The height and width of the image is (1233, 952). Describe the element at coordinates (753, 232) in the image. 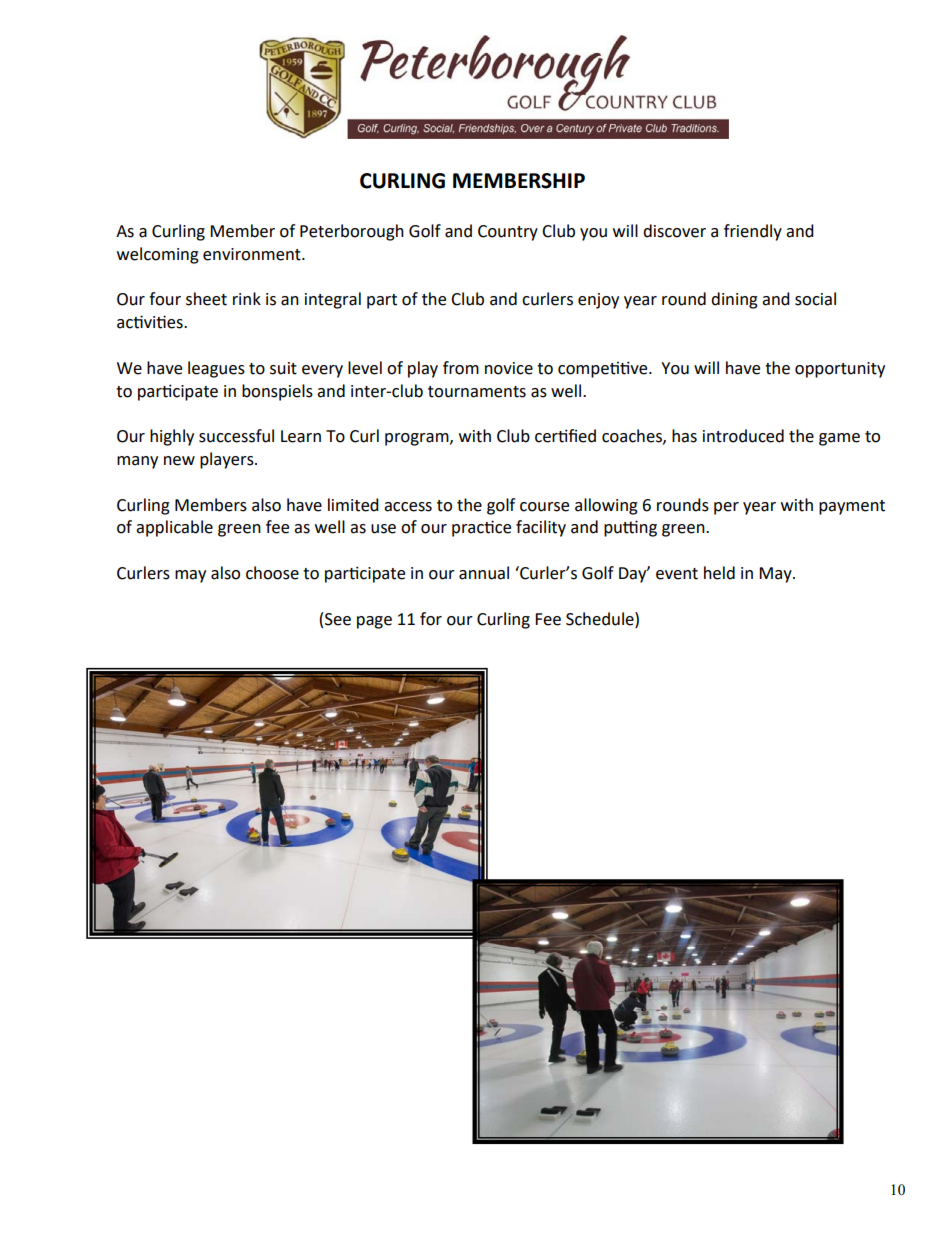

I see `friendly` at that location.
